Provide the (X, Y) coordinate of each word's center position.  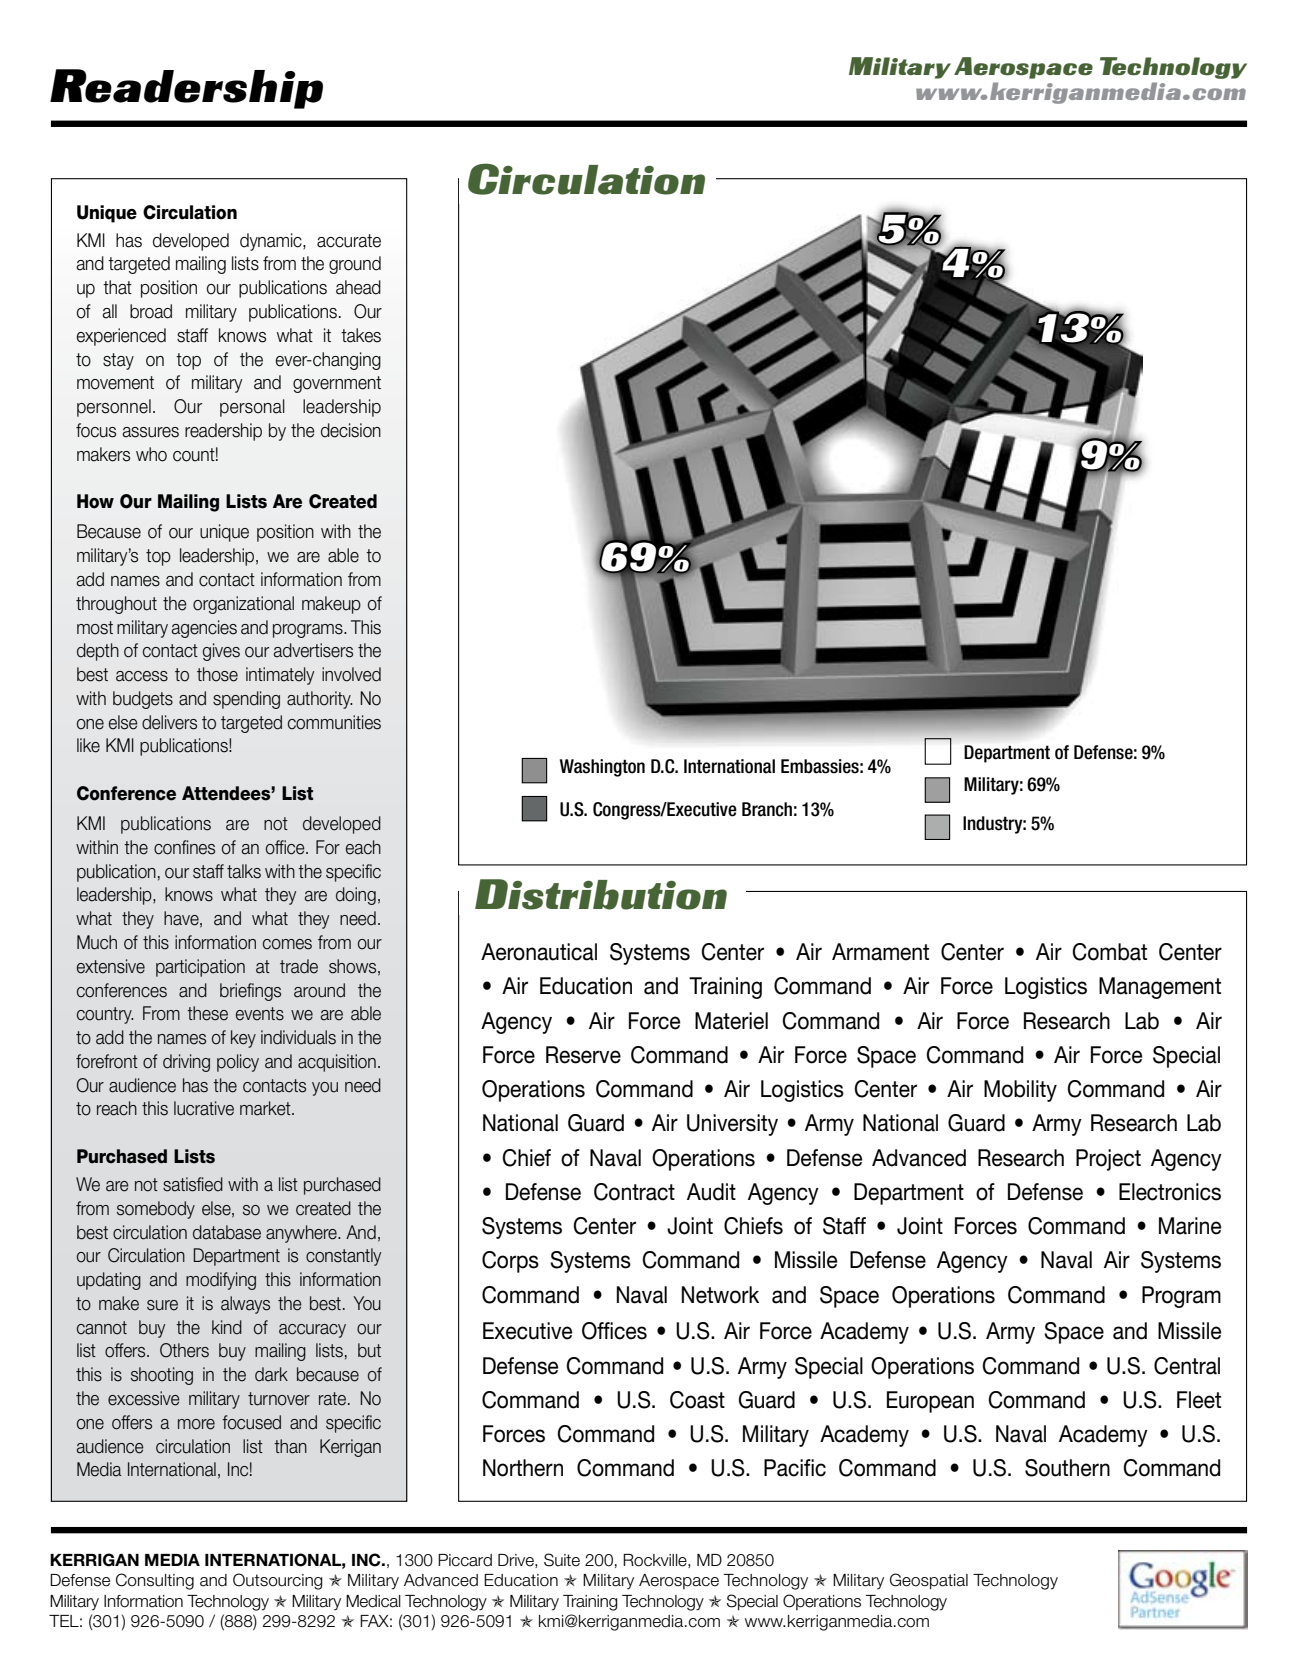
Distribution (601, 894)
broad (151, 311)
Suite (562, 1560)
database (227, 1232)
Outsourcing (278, 1581)
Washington (602, 768)
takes (361, 335)
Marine (1190, 1226)
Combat (1109, 952)
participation (200, 968)
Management (1160, 988)
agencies (204, 629)
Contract (634, 1192)
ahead (358, 287)
